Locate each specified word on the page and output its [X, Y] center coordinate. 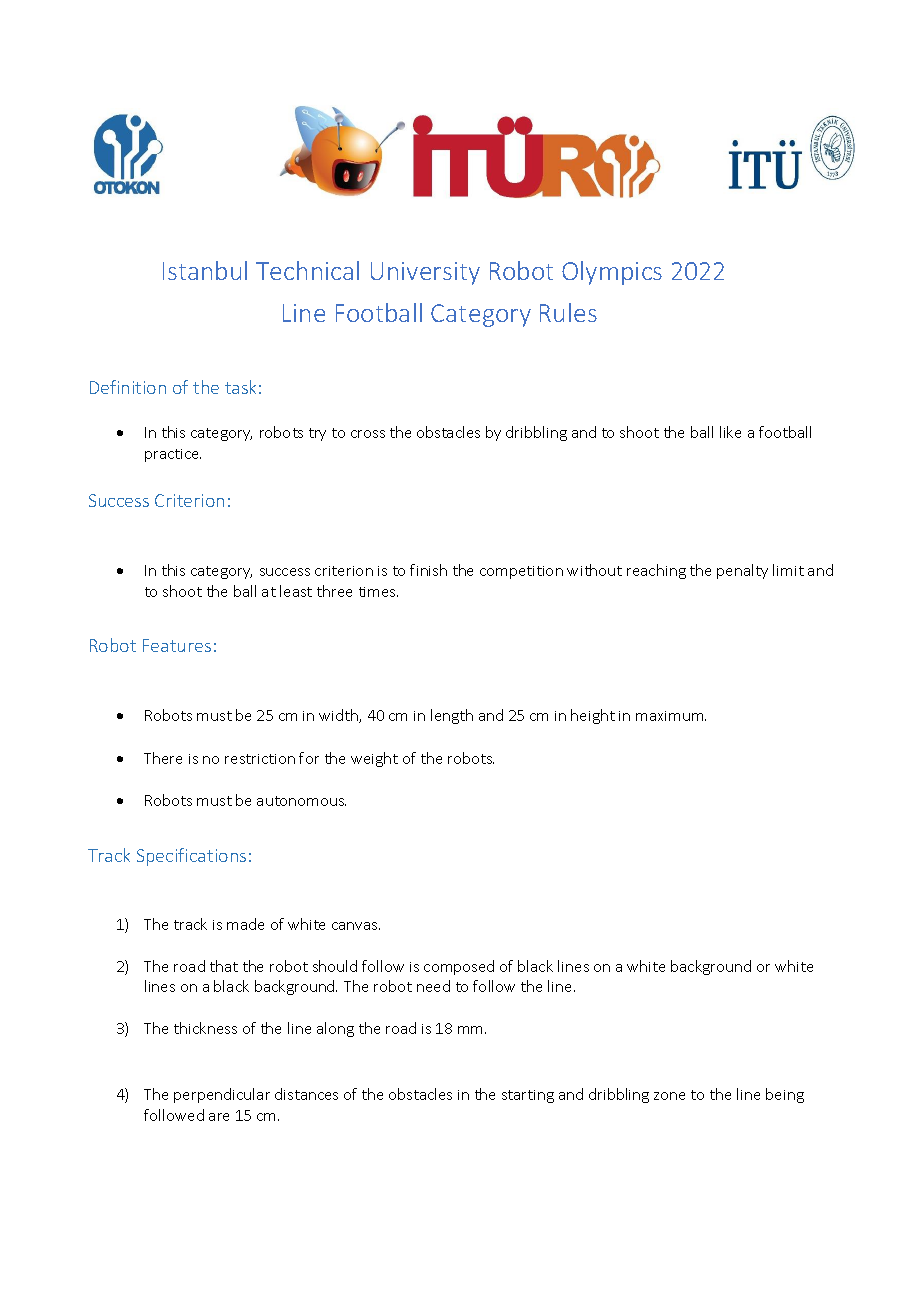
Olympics [612, 273]
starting [528, 1096]
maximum [671, 716]
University [425, 273]
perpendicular [222, 1095]
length [452, 716]
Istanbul [205, 270]
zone [669, 1096]
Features [177, 645]
